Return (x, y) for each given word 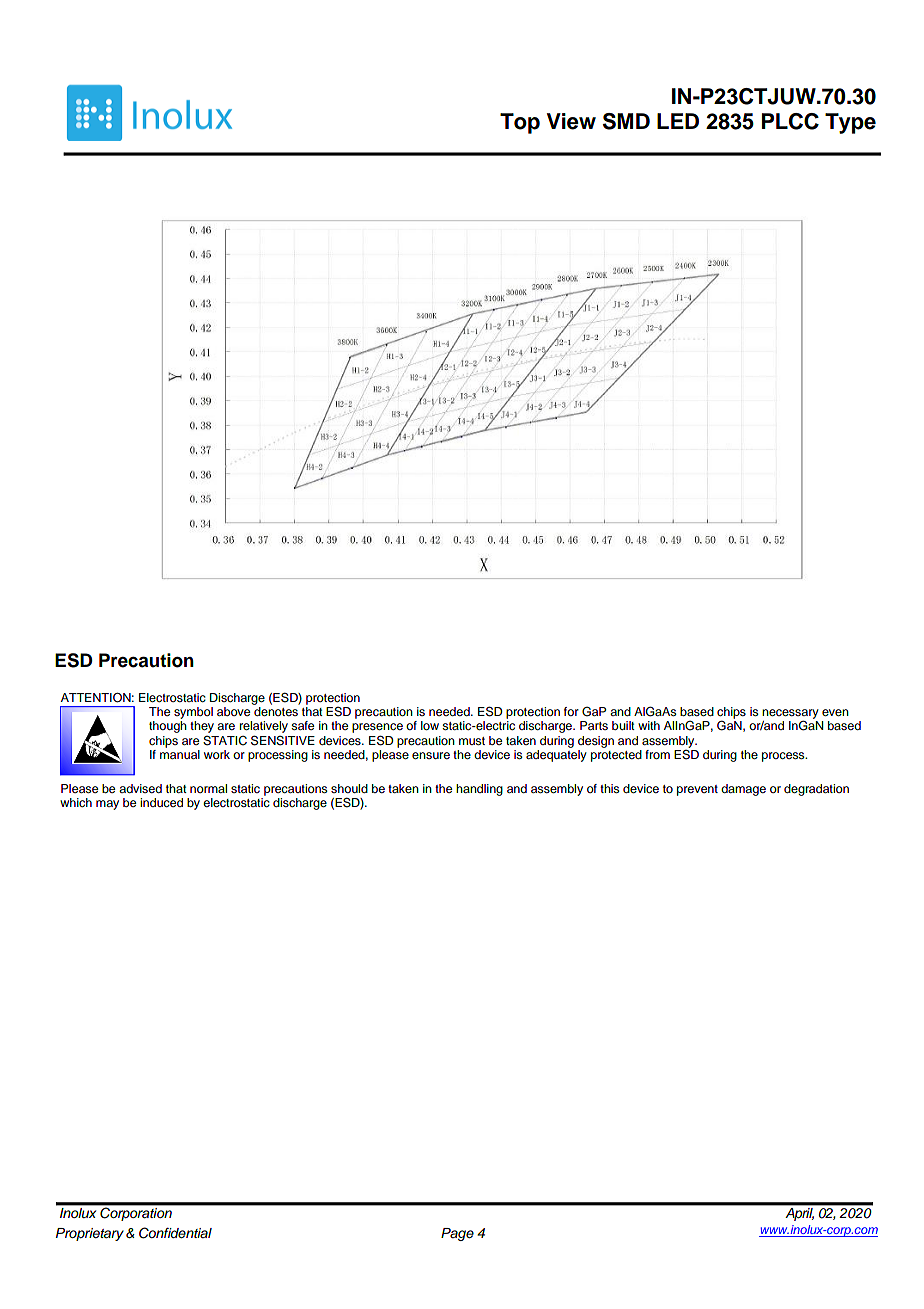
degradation (816, 790)
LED (678, 121)
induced (161, 802)
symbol (193, 713)
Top (520, 123)
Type (850, 123)
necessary (790, 715)
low (430, 725)
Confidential (175, 1233)
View (571, 121)
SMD (626, 121)
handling (479, 790)
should (349, 788)
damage (743, 790)
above (233, 711)
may (107, 805)
